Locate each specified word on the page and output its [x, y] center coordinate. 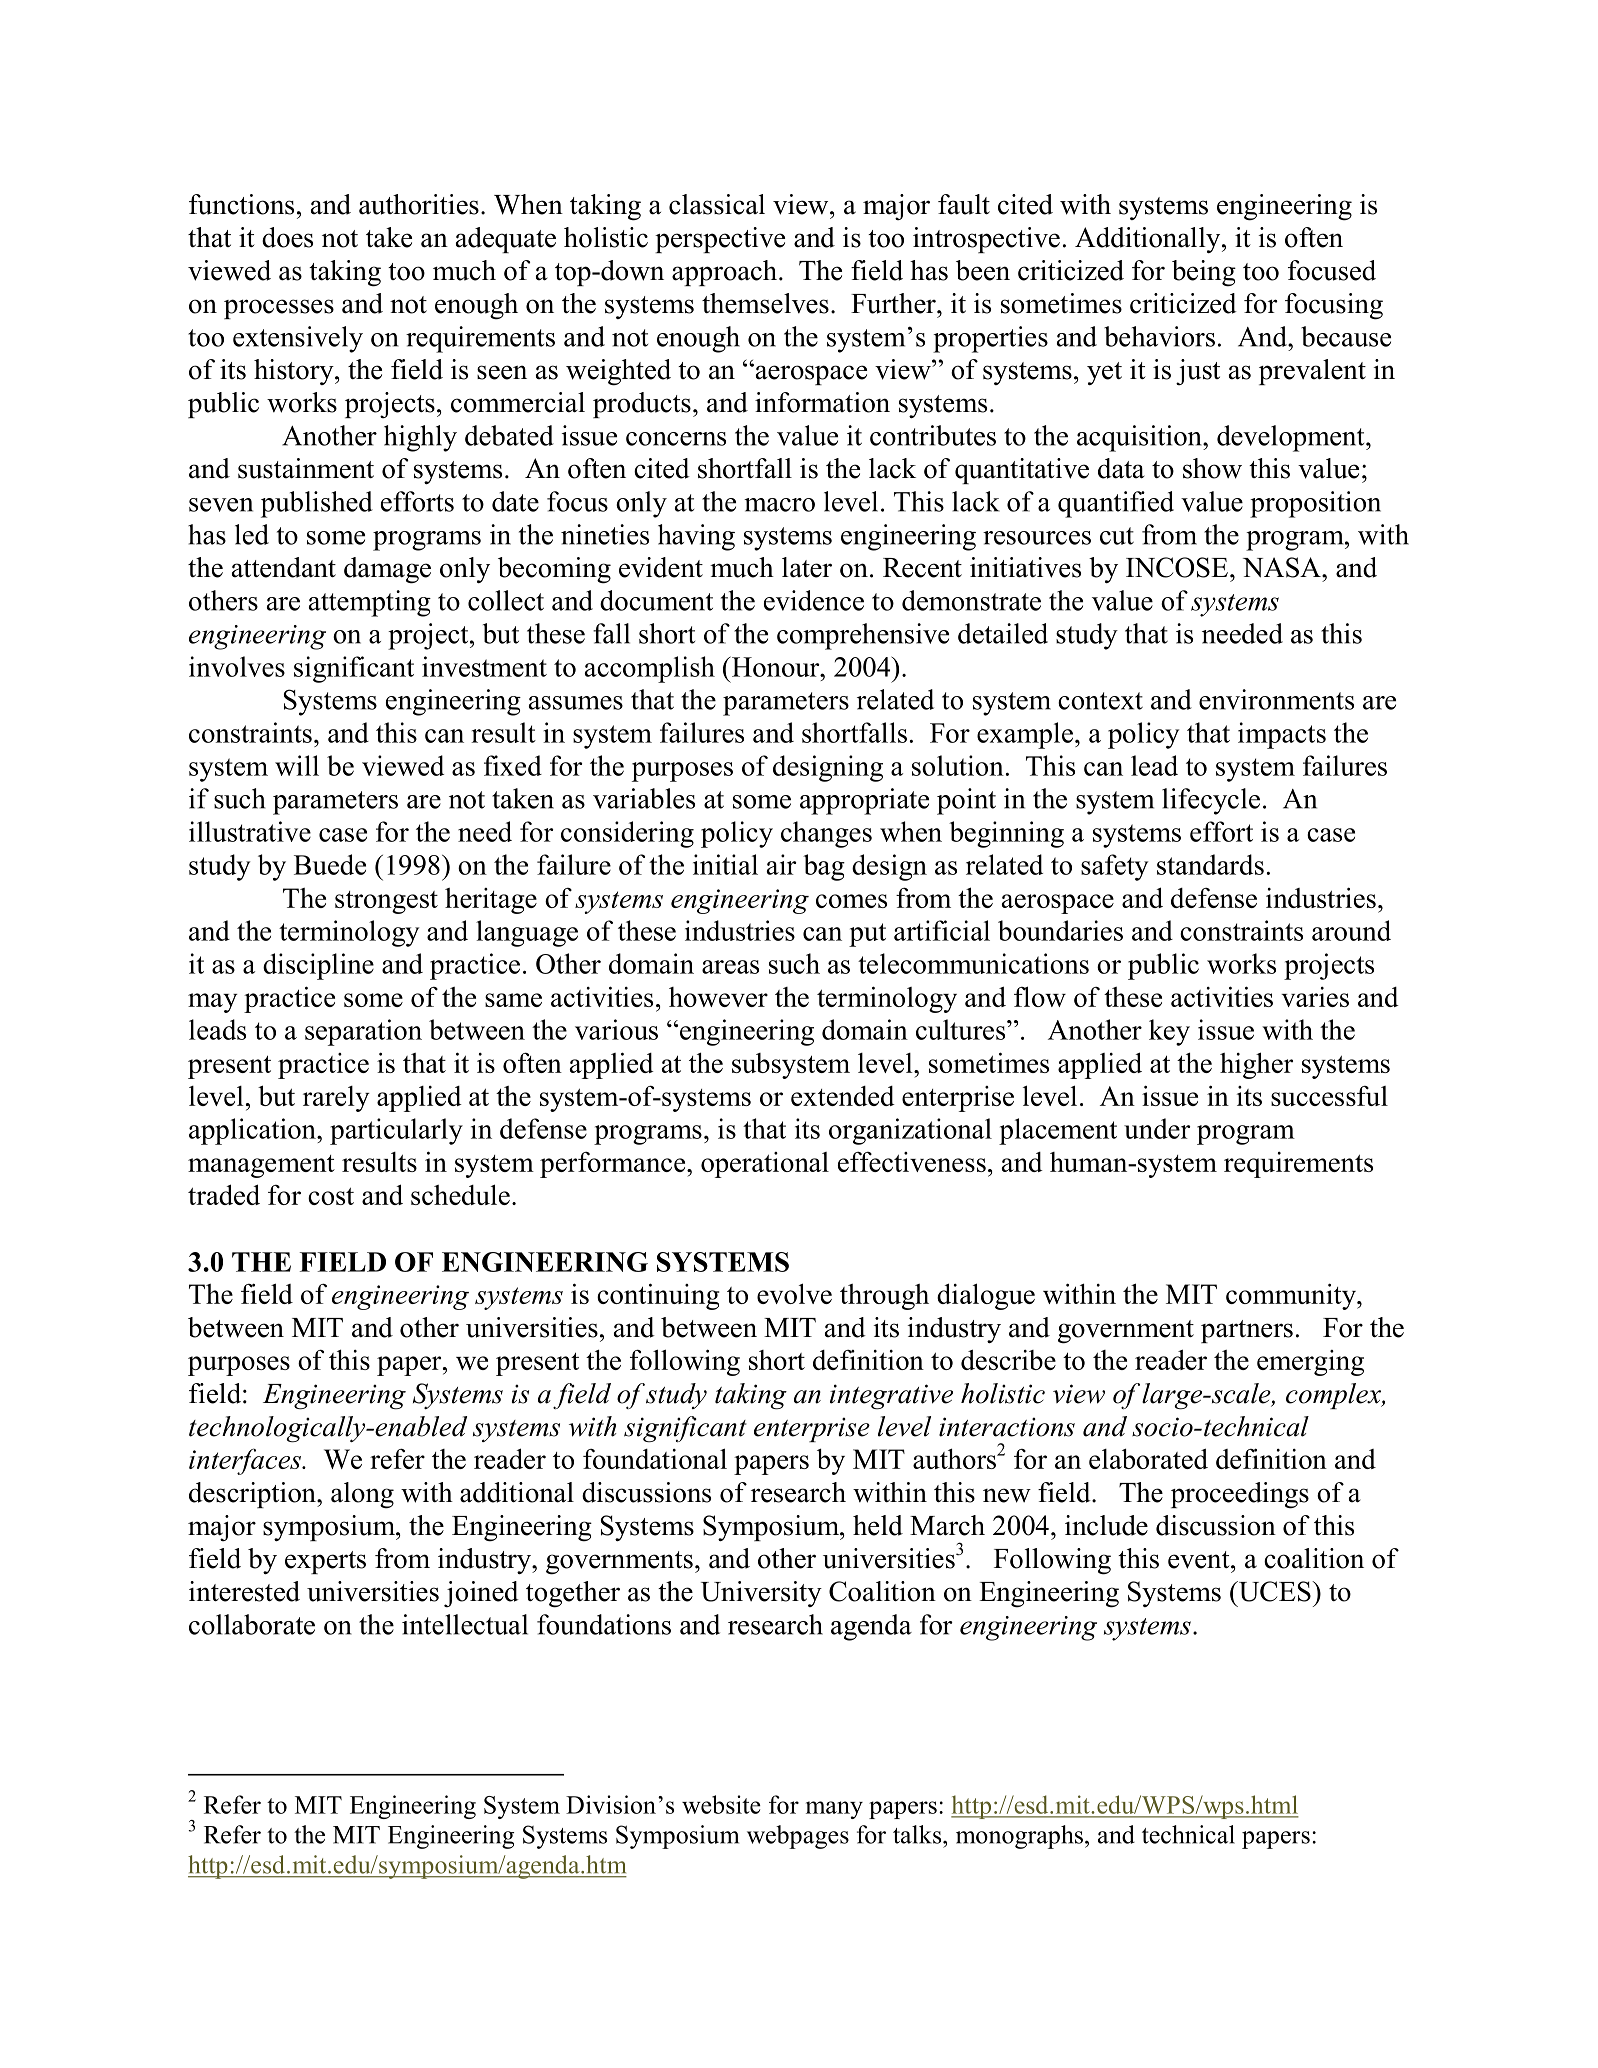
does [287, 237]
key [1169, 1032]
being [1204, 273]
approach [724, 273]
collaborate [252, 1624]
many [834, 1810]
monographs [1019, 1837]
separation [363, 1032]
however [718, 997]
